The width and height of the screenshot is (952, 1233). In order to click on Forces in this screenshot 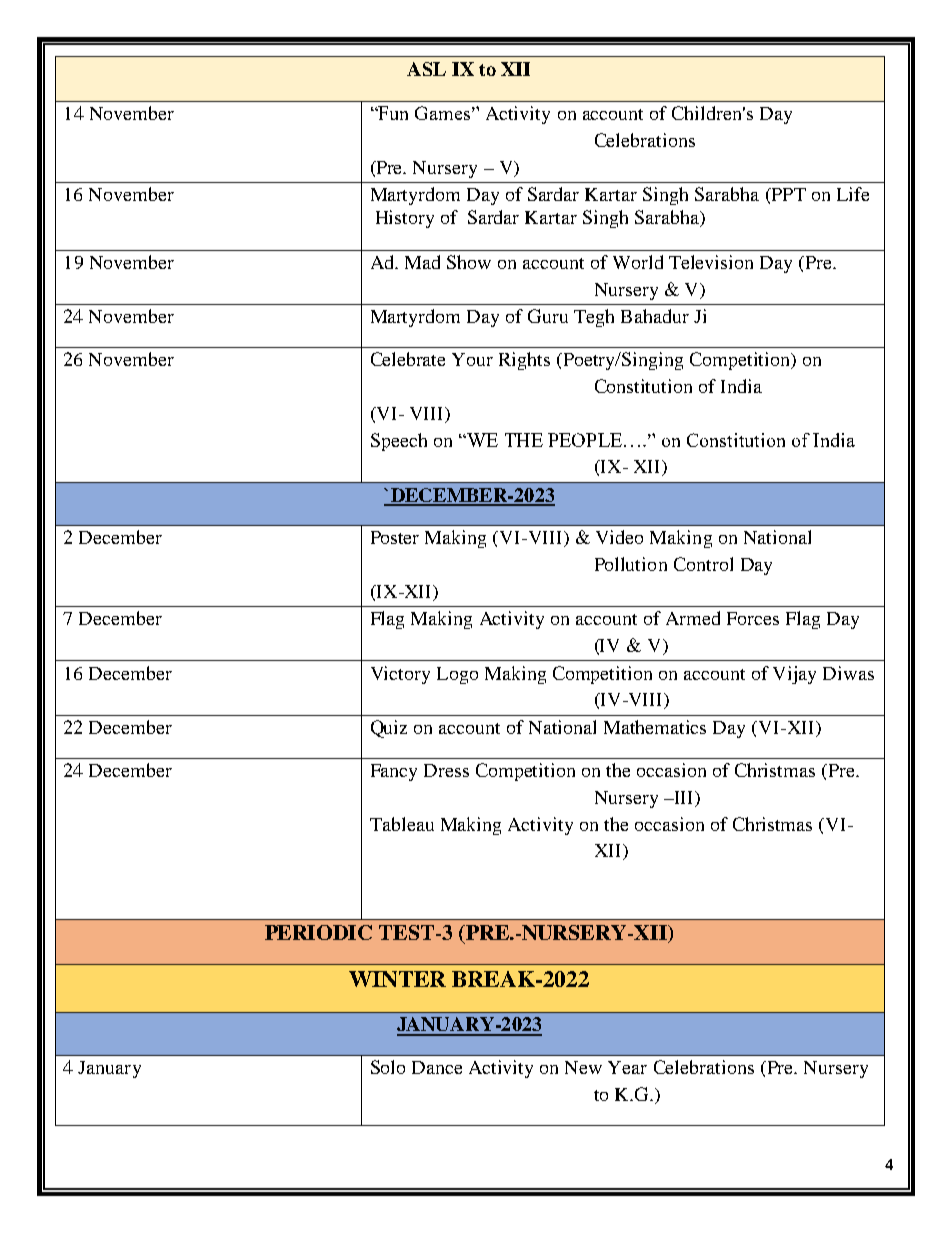, I will do `click(753, 618)`.
